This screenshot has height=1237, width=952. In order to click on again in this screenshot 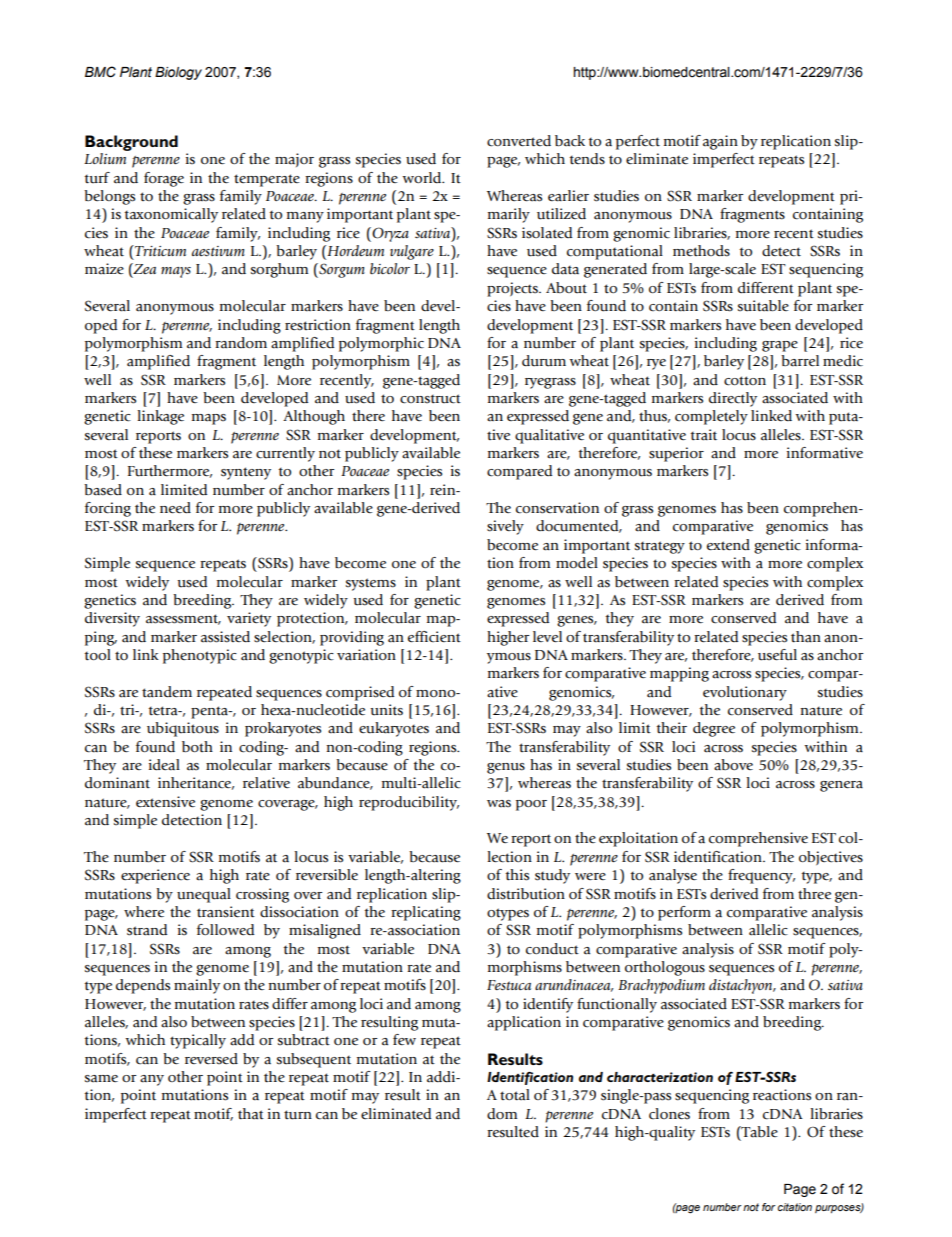, I will do `click(720, 142)`.
